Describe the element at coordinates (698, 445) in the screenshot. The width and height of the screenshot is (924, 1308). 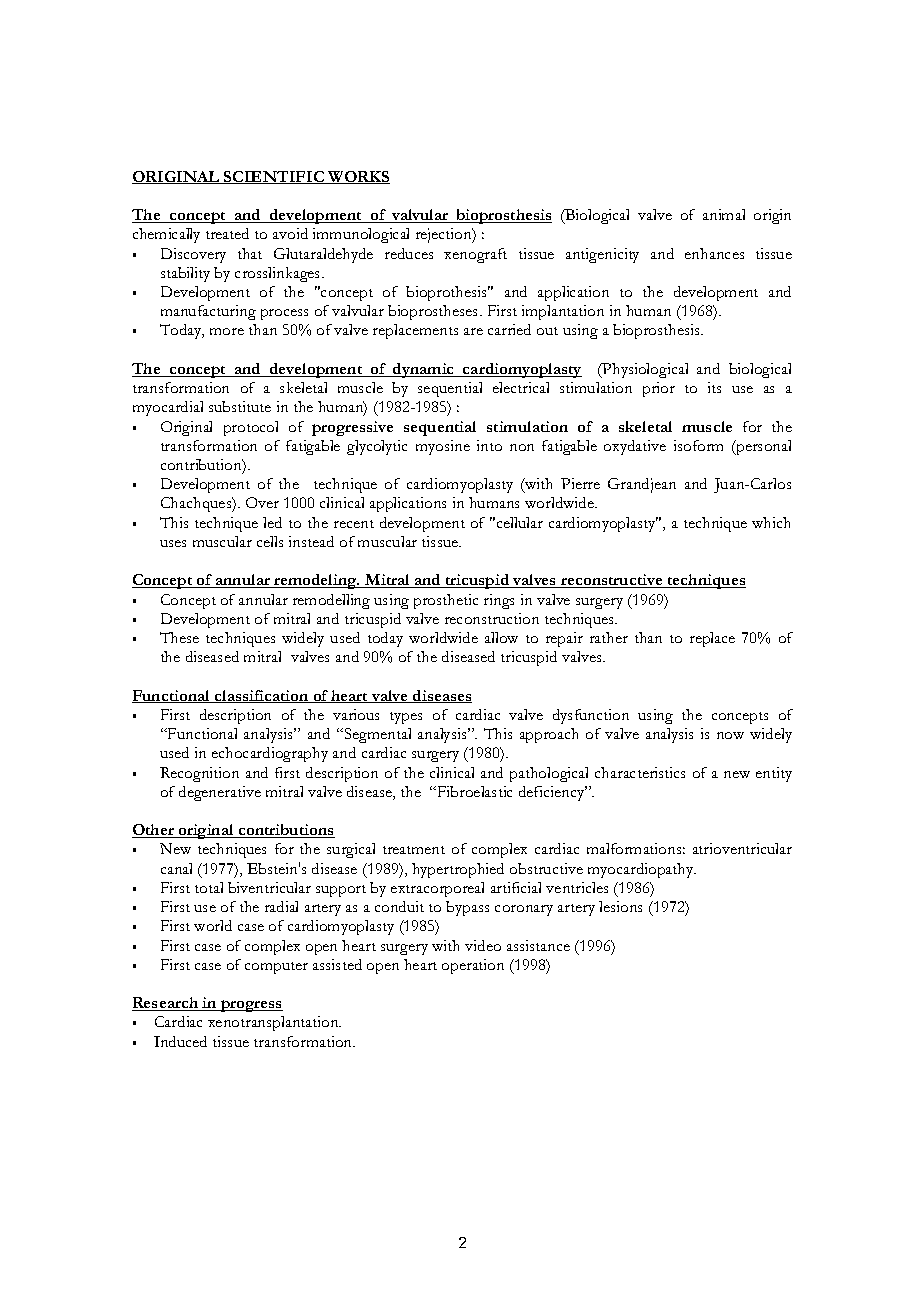
I see `isoform` at that location.
